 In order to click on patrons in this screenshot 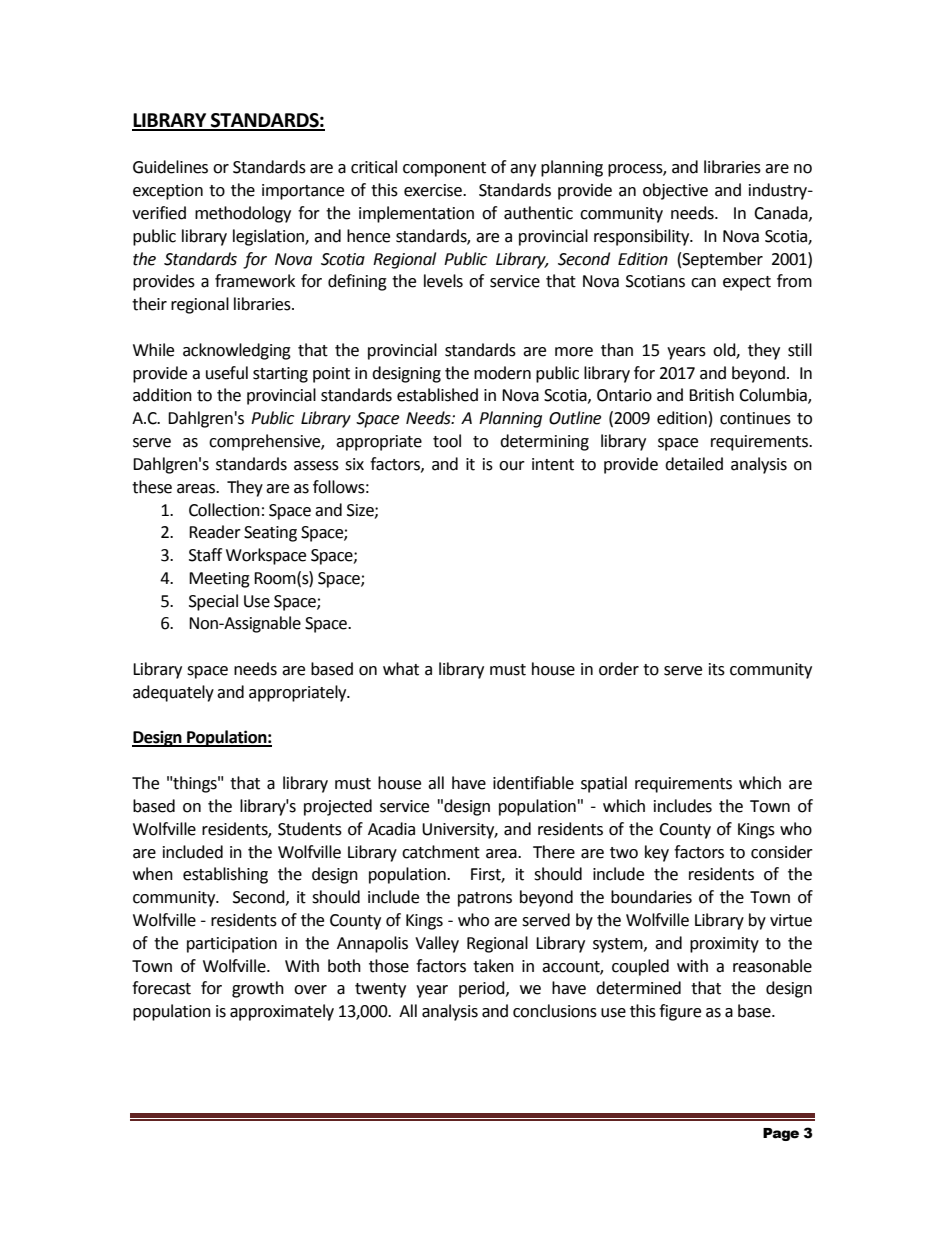, I will do `click(485, 899)`.
